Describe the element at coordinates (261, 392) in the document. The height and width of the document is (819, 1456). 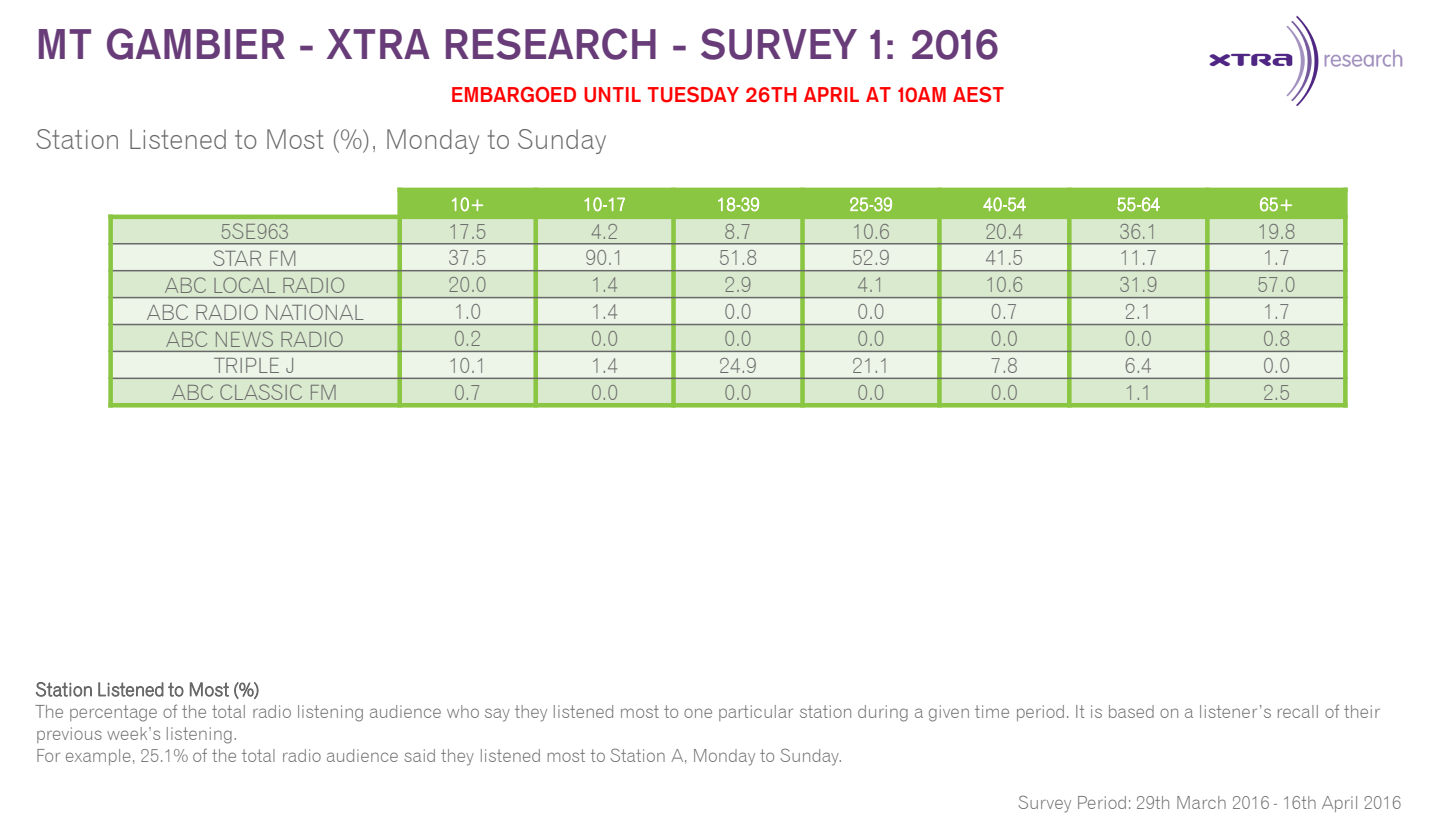
I see `CLASSIC` at that location.
